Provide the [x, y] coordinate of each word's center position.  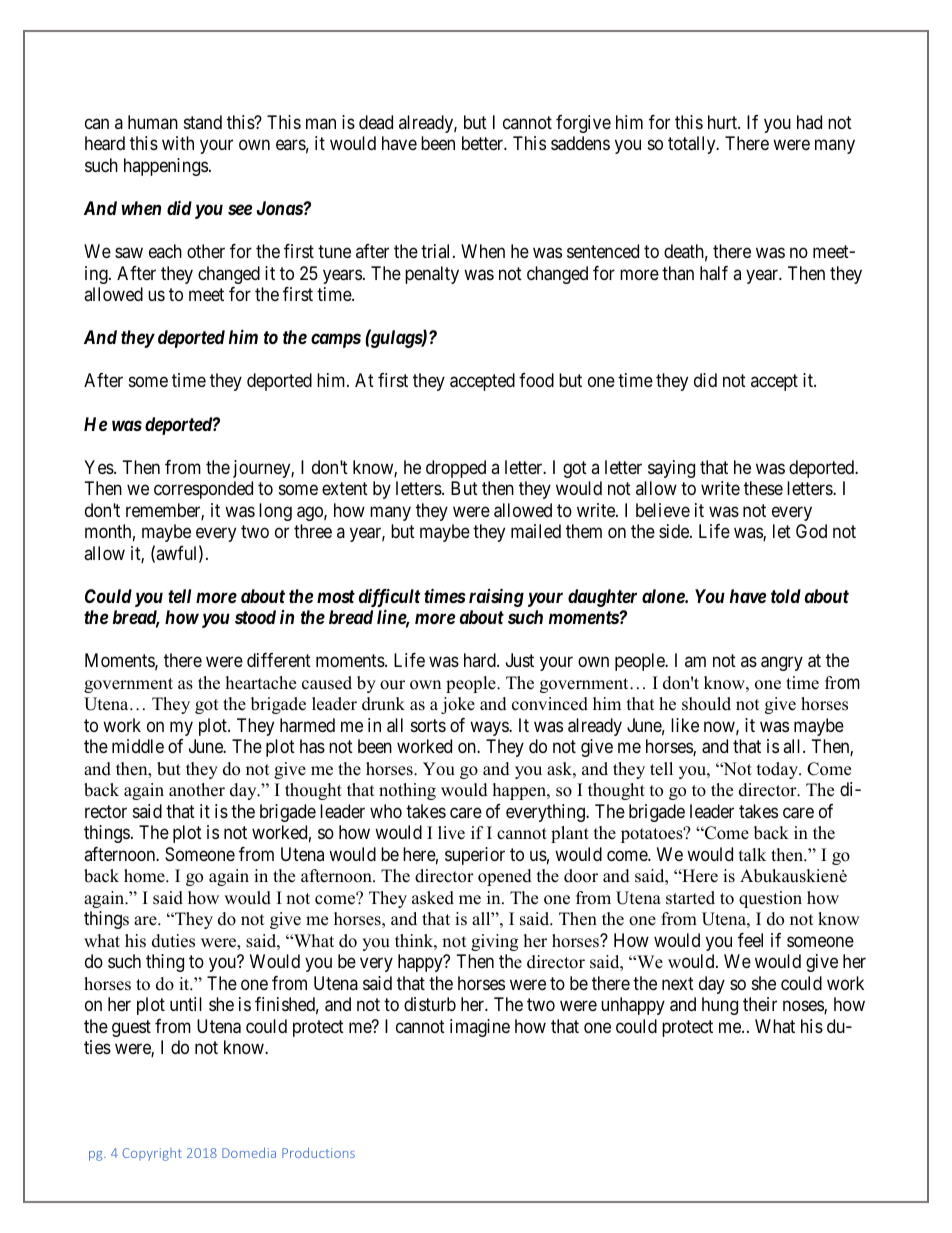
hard [481, 660]
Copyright [152, 1154]
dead [376, 122]
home [145, 876]
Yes [99, 467]
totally [693, 145]
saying [671, 469]
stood [255, 617]
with [178, 143]
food [536, 380]
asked [433, 898]
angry [782, 664]
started [690, 898]
